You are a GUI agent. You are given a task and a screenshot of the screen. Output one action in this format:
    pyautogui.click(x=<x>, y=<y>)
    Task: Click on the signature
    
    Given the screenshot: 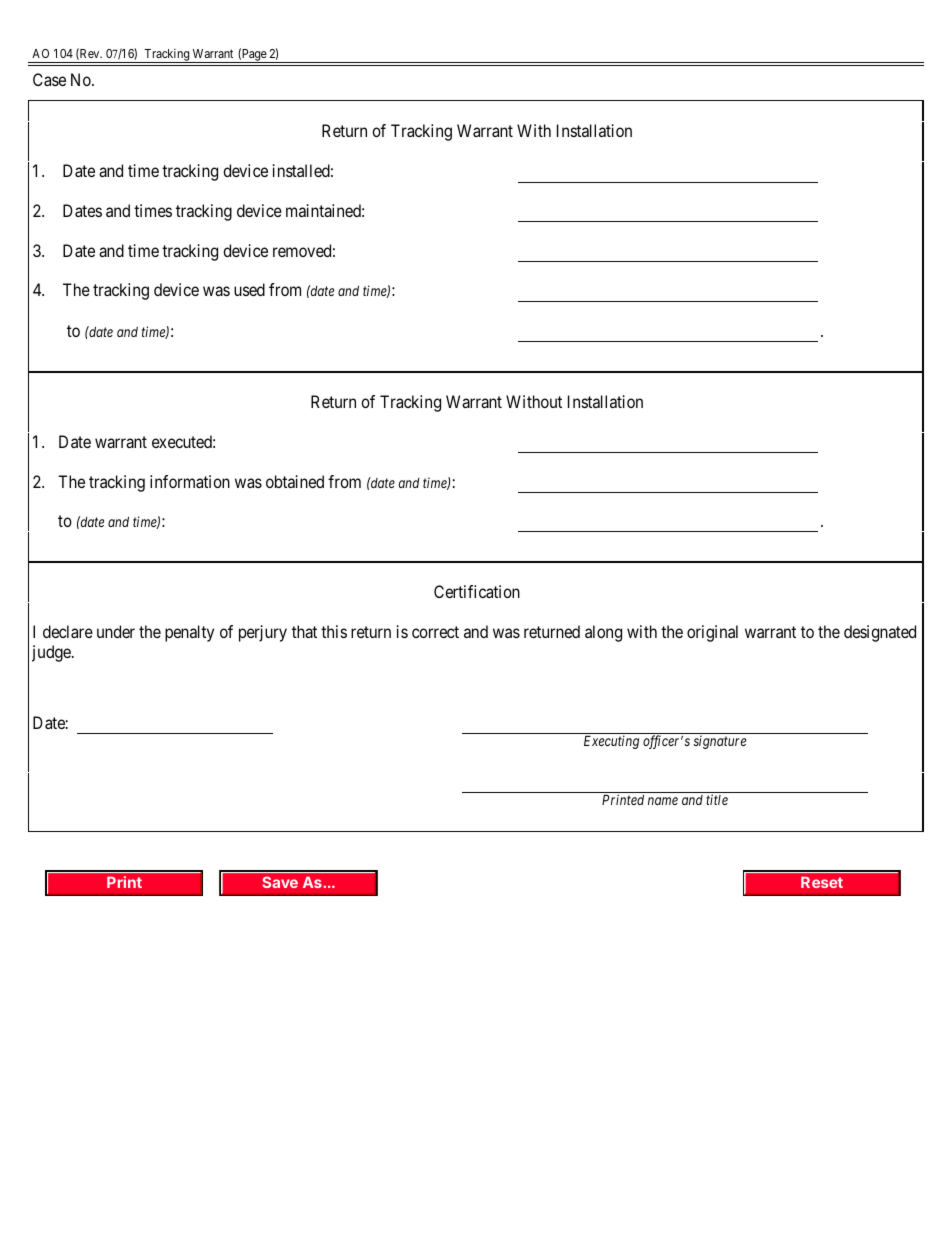 What is the action you would take?
    pyautogui.click(x=719, y=742)
